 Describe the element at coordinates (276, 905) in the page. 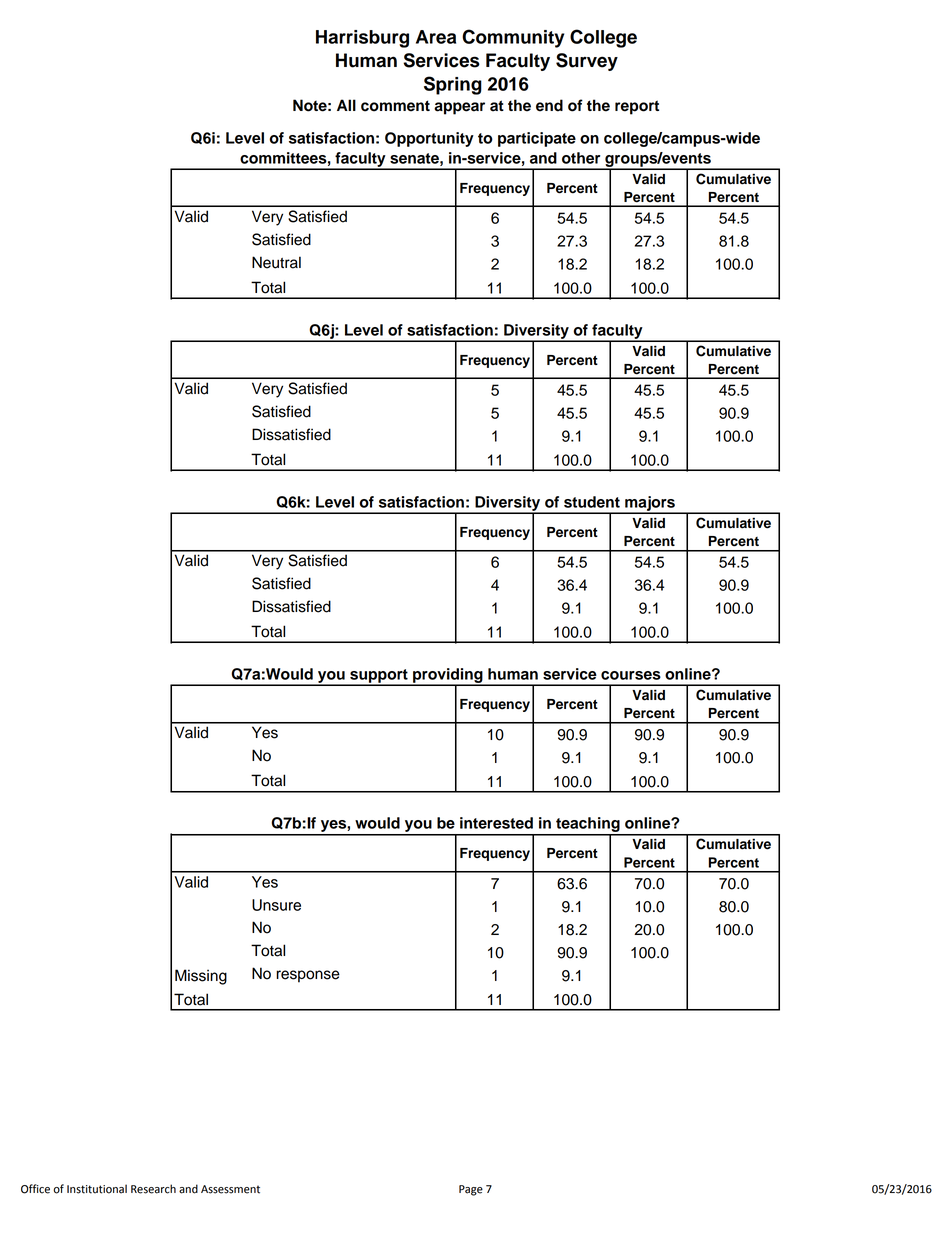

I see `Unsure` at that location.
